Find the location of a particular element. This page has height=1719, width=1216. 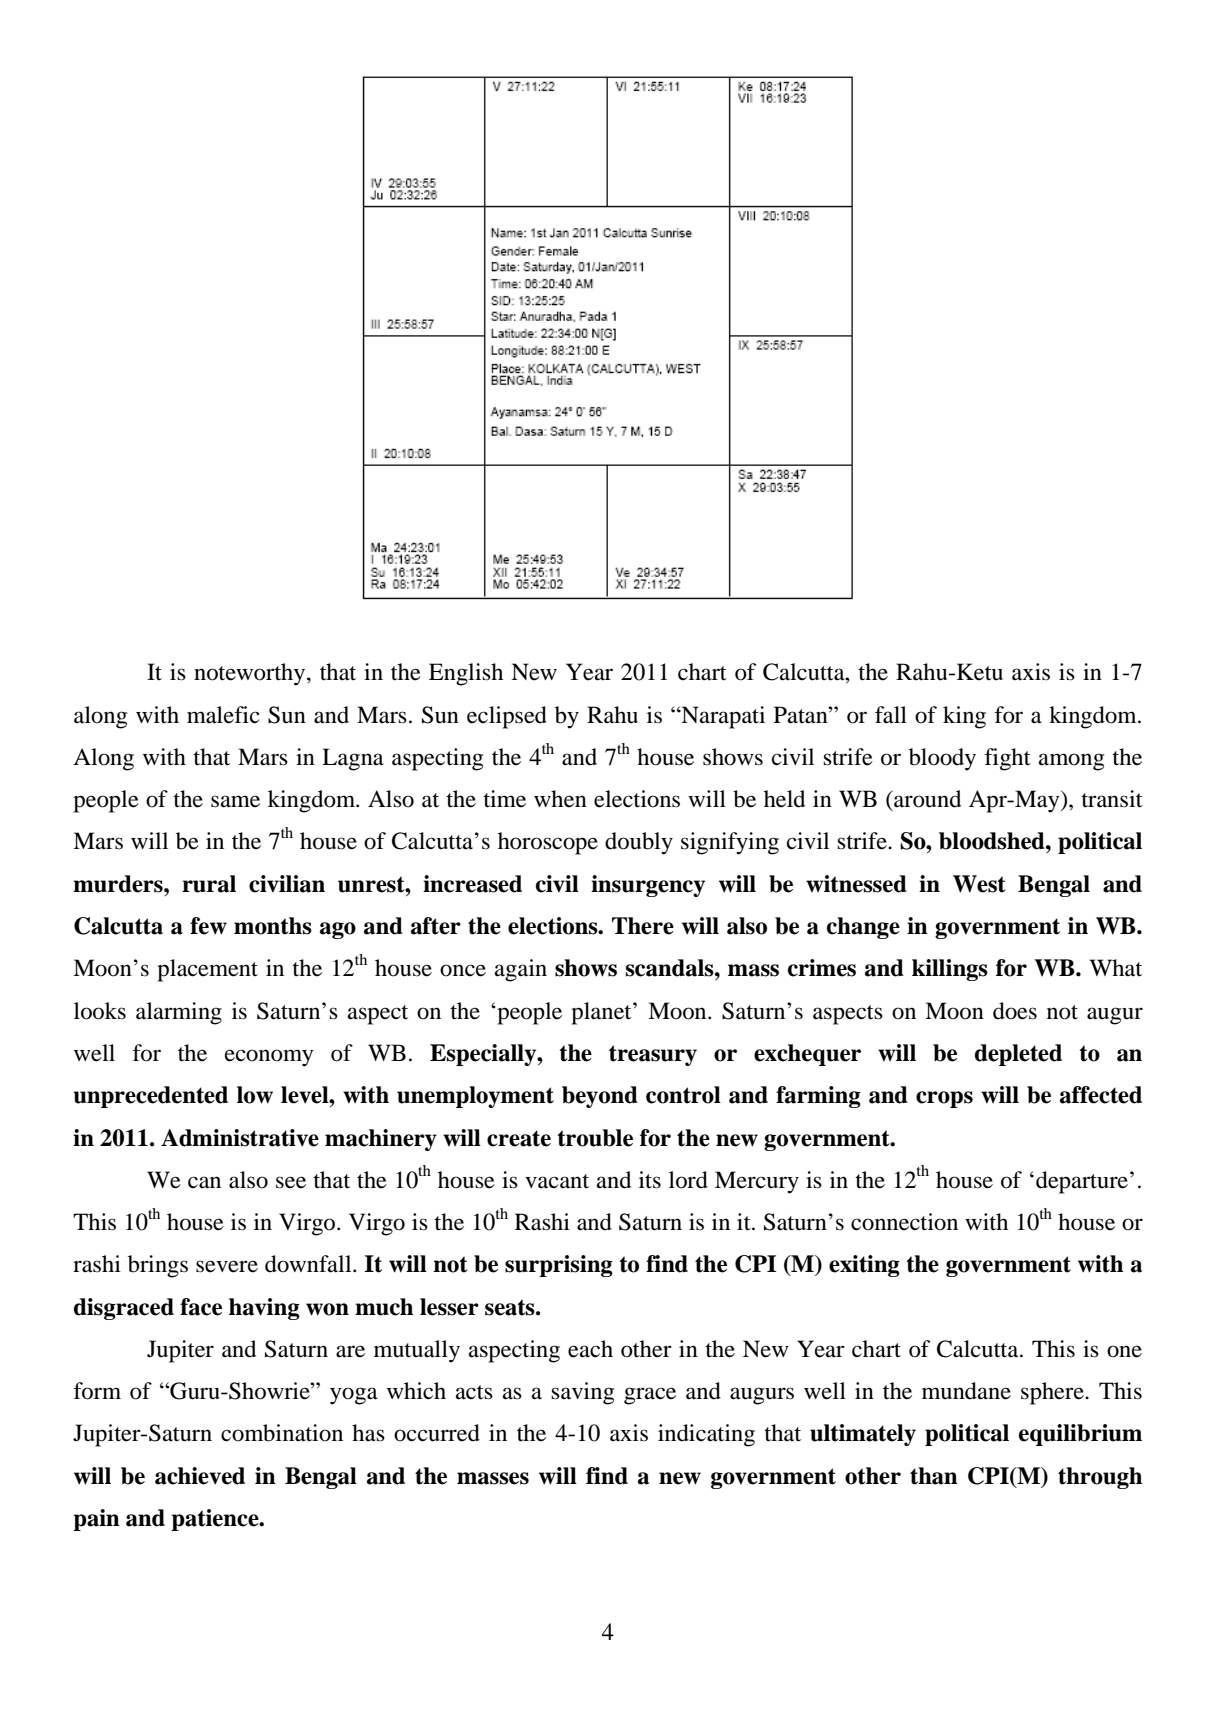

low is located at coordinates (255, 1095).
